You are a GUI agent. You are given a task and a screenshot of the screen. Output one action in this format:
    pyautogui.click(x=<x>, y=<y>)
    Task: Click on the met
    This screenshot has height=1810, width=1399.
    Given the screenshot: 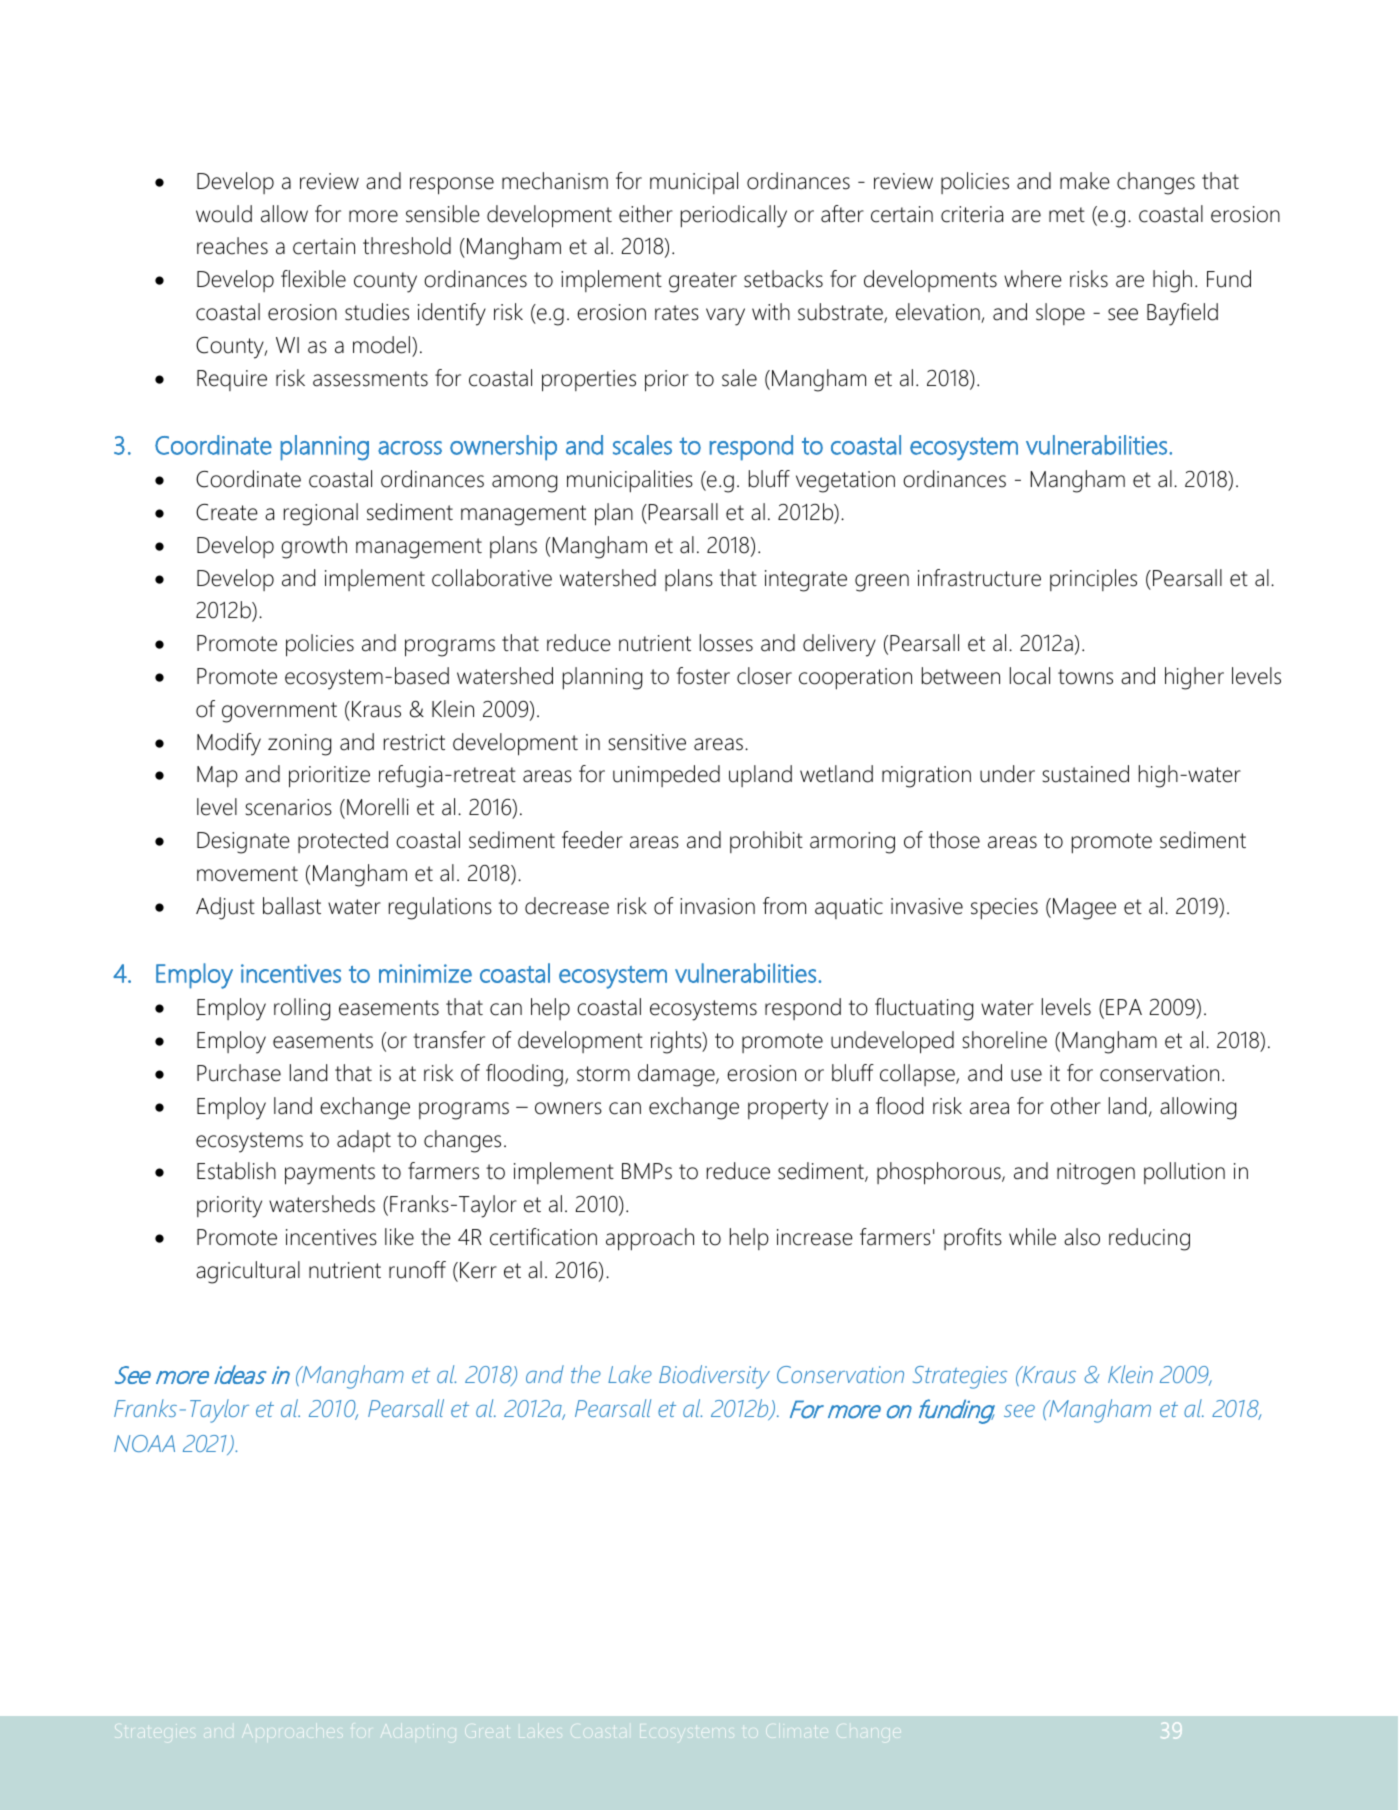 What is the action you would take?
    pyautogui.click(x=1067, y=215)
